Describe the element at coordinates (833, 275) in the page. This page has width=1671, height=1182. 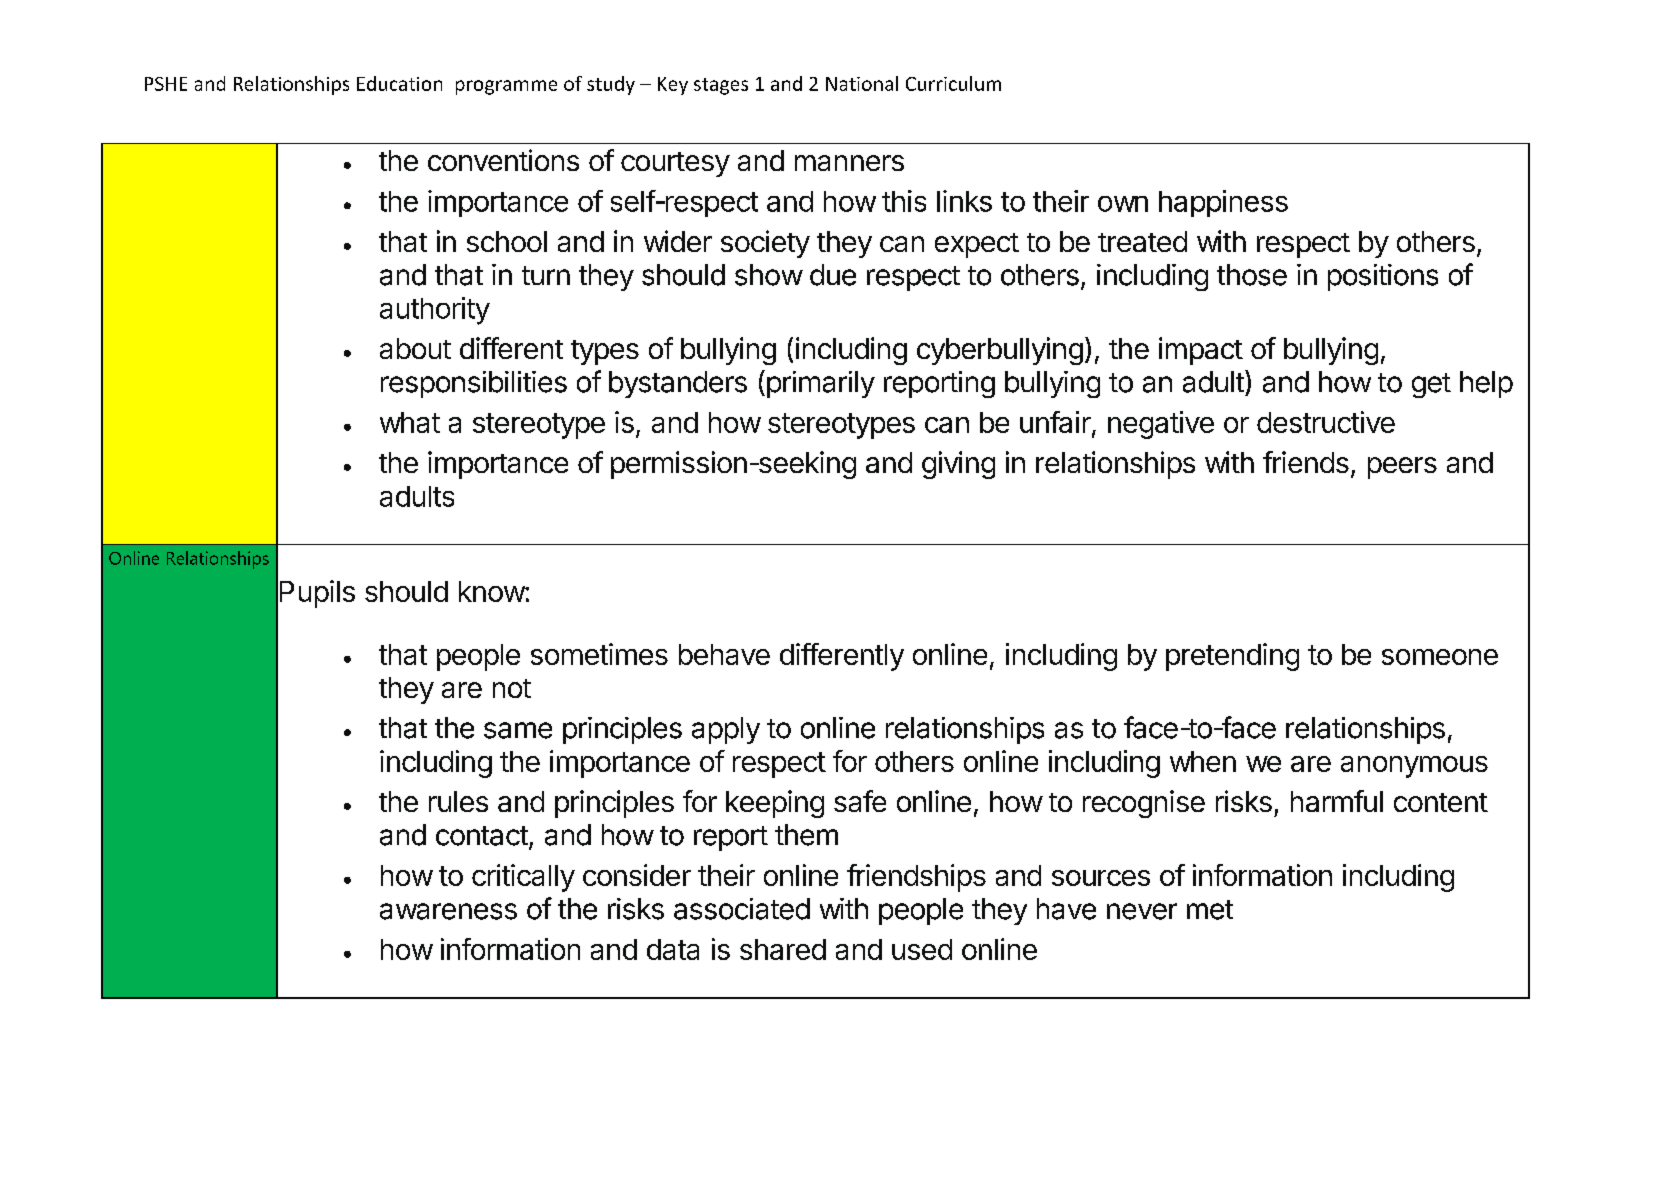
I see `due` at that location.
